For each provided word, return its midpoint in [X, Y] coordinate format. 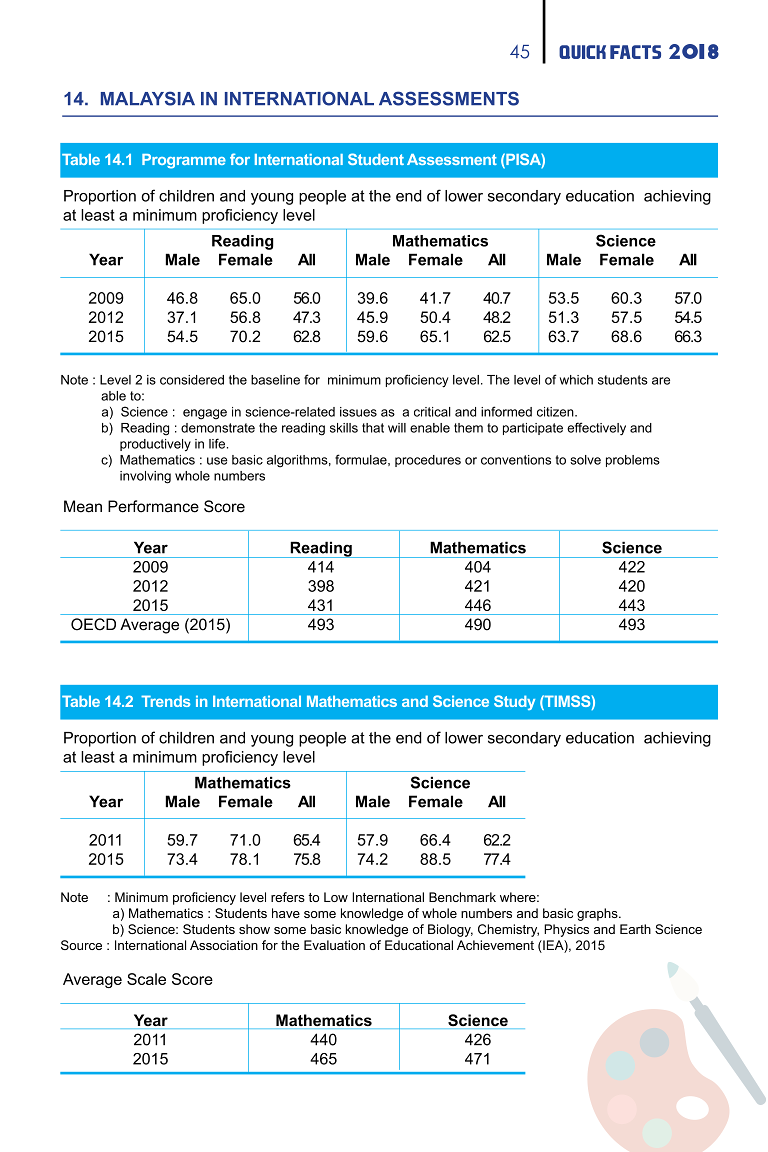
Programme [184, 161]
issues [358, 412]
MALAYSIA [148, 98]
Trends [166, 701]
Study [514, 702]
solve [585, 460]
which [576, 380]
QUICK [582, 52]
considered [192, 380]
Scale [146, 979]
